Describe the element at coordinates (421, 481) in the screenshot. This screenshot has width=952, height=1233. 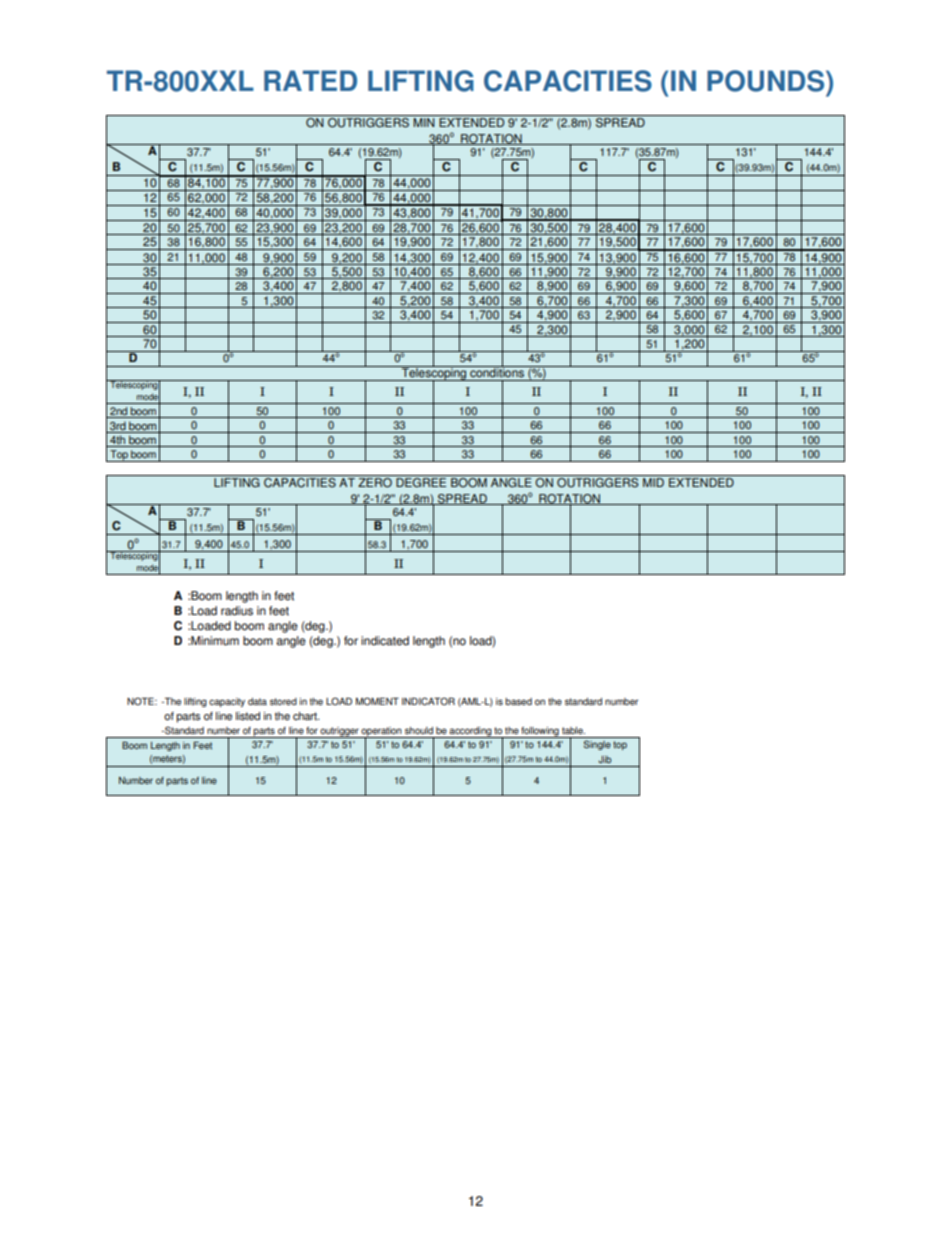
I see `DEGREE` at that location.
